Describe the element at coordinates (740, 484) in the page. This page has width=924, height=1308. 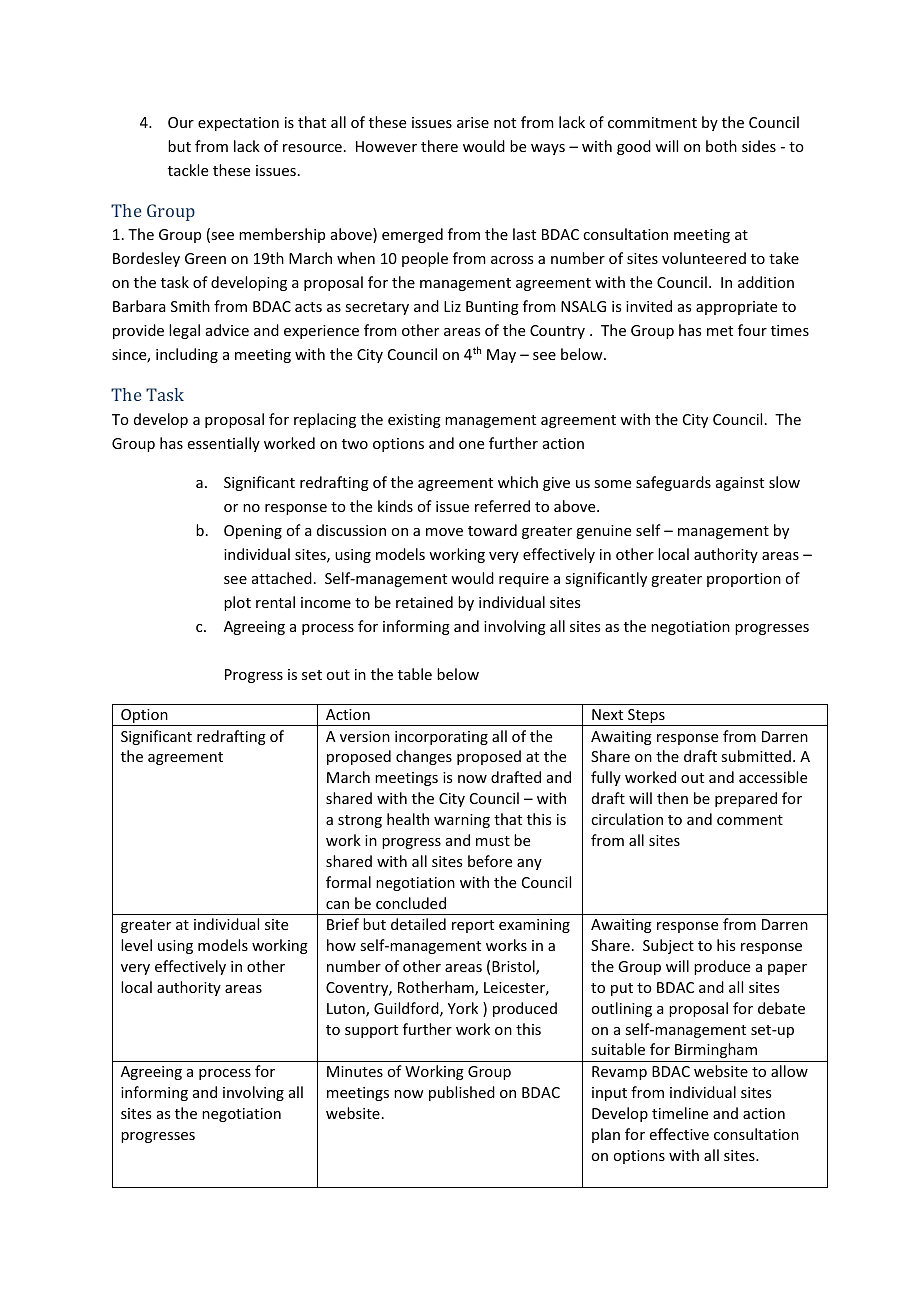
I see `against` at that location.
